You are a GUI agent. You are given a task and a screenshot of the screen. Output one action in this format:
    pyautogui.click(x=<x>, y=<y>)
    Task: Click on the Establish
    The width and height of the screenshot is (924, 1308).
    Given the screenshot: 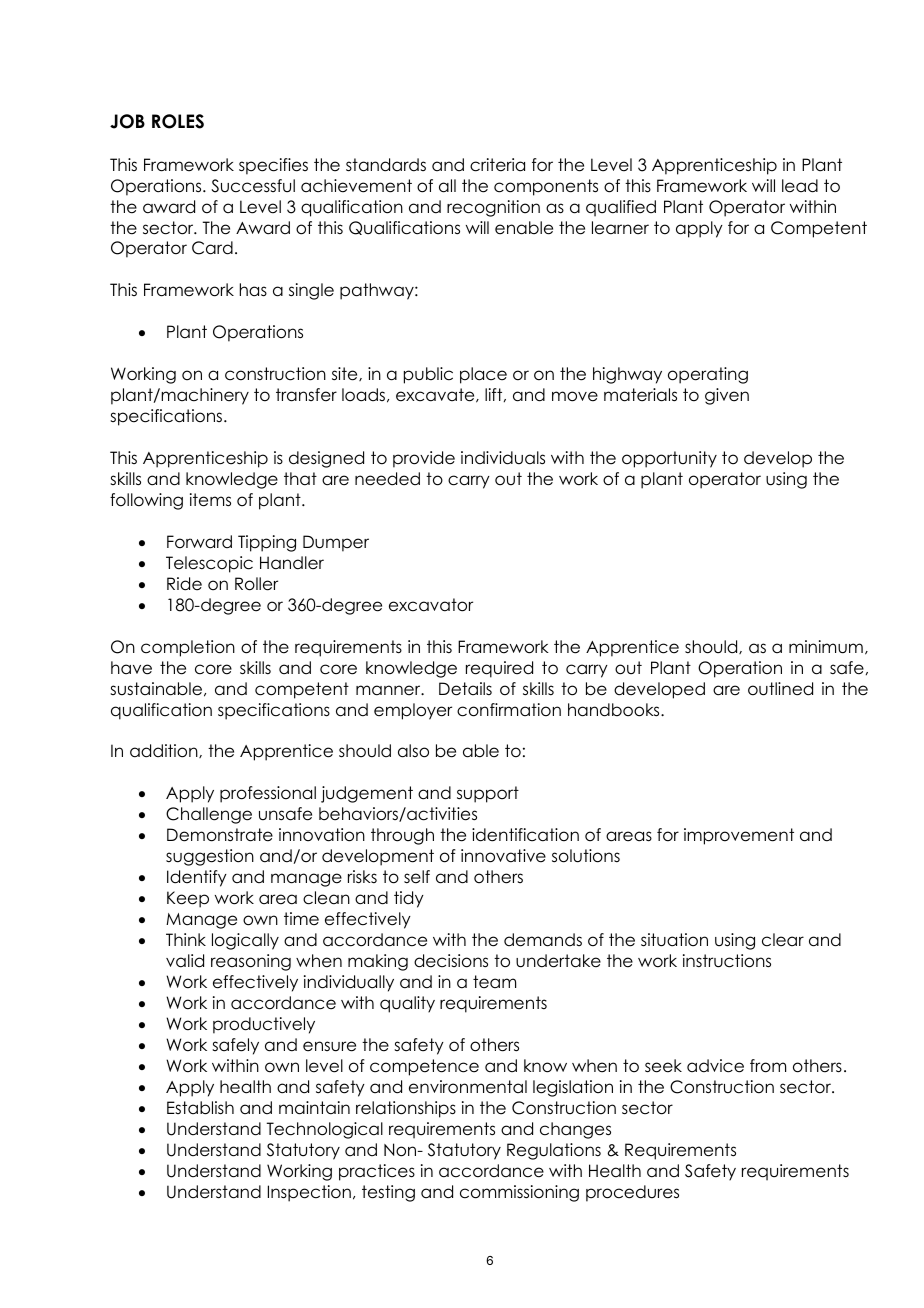 What is the action you would take?
    pyautogui.click(x=200, y=1108)
